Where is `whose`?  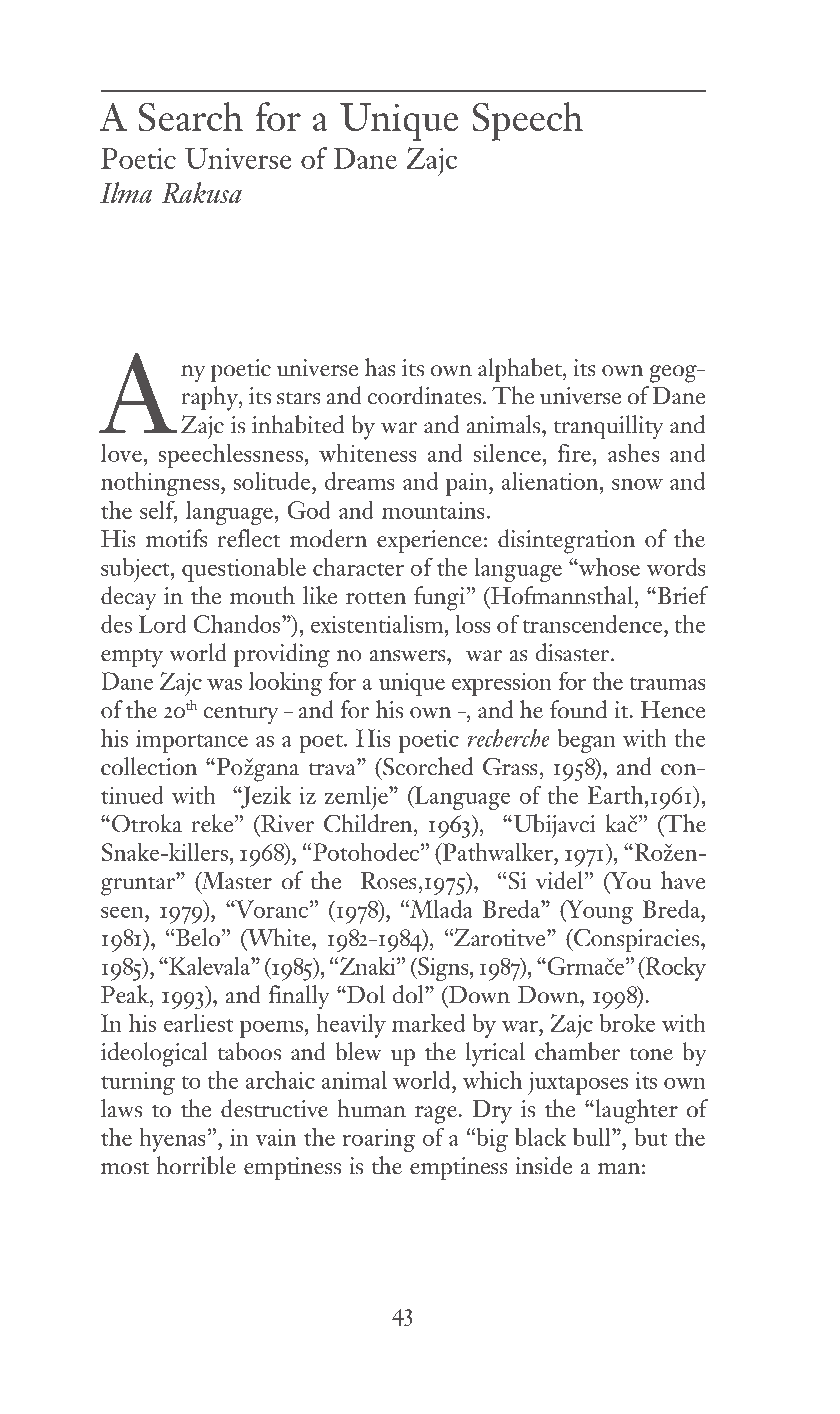 whose is located at coordinates (608, 566).
